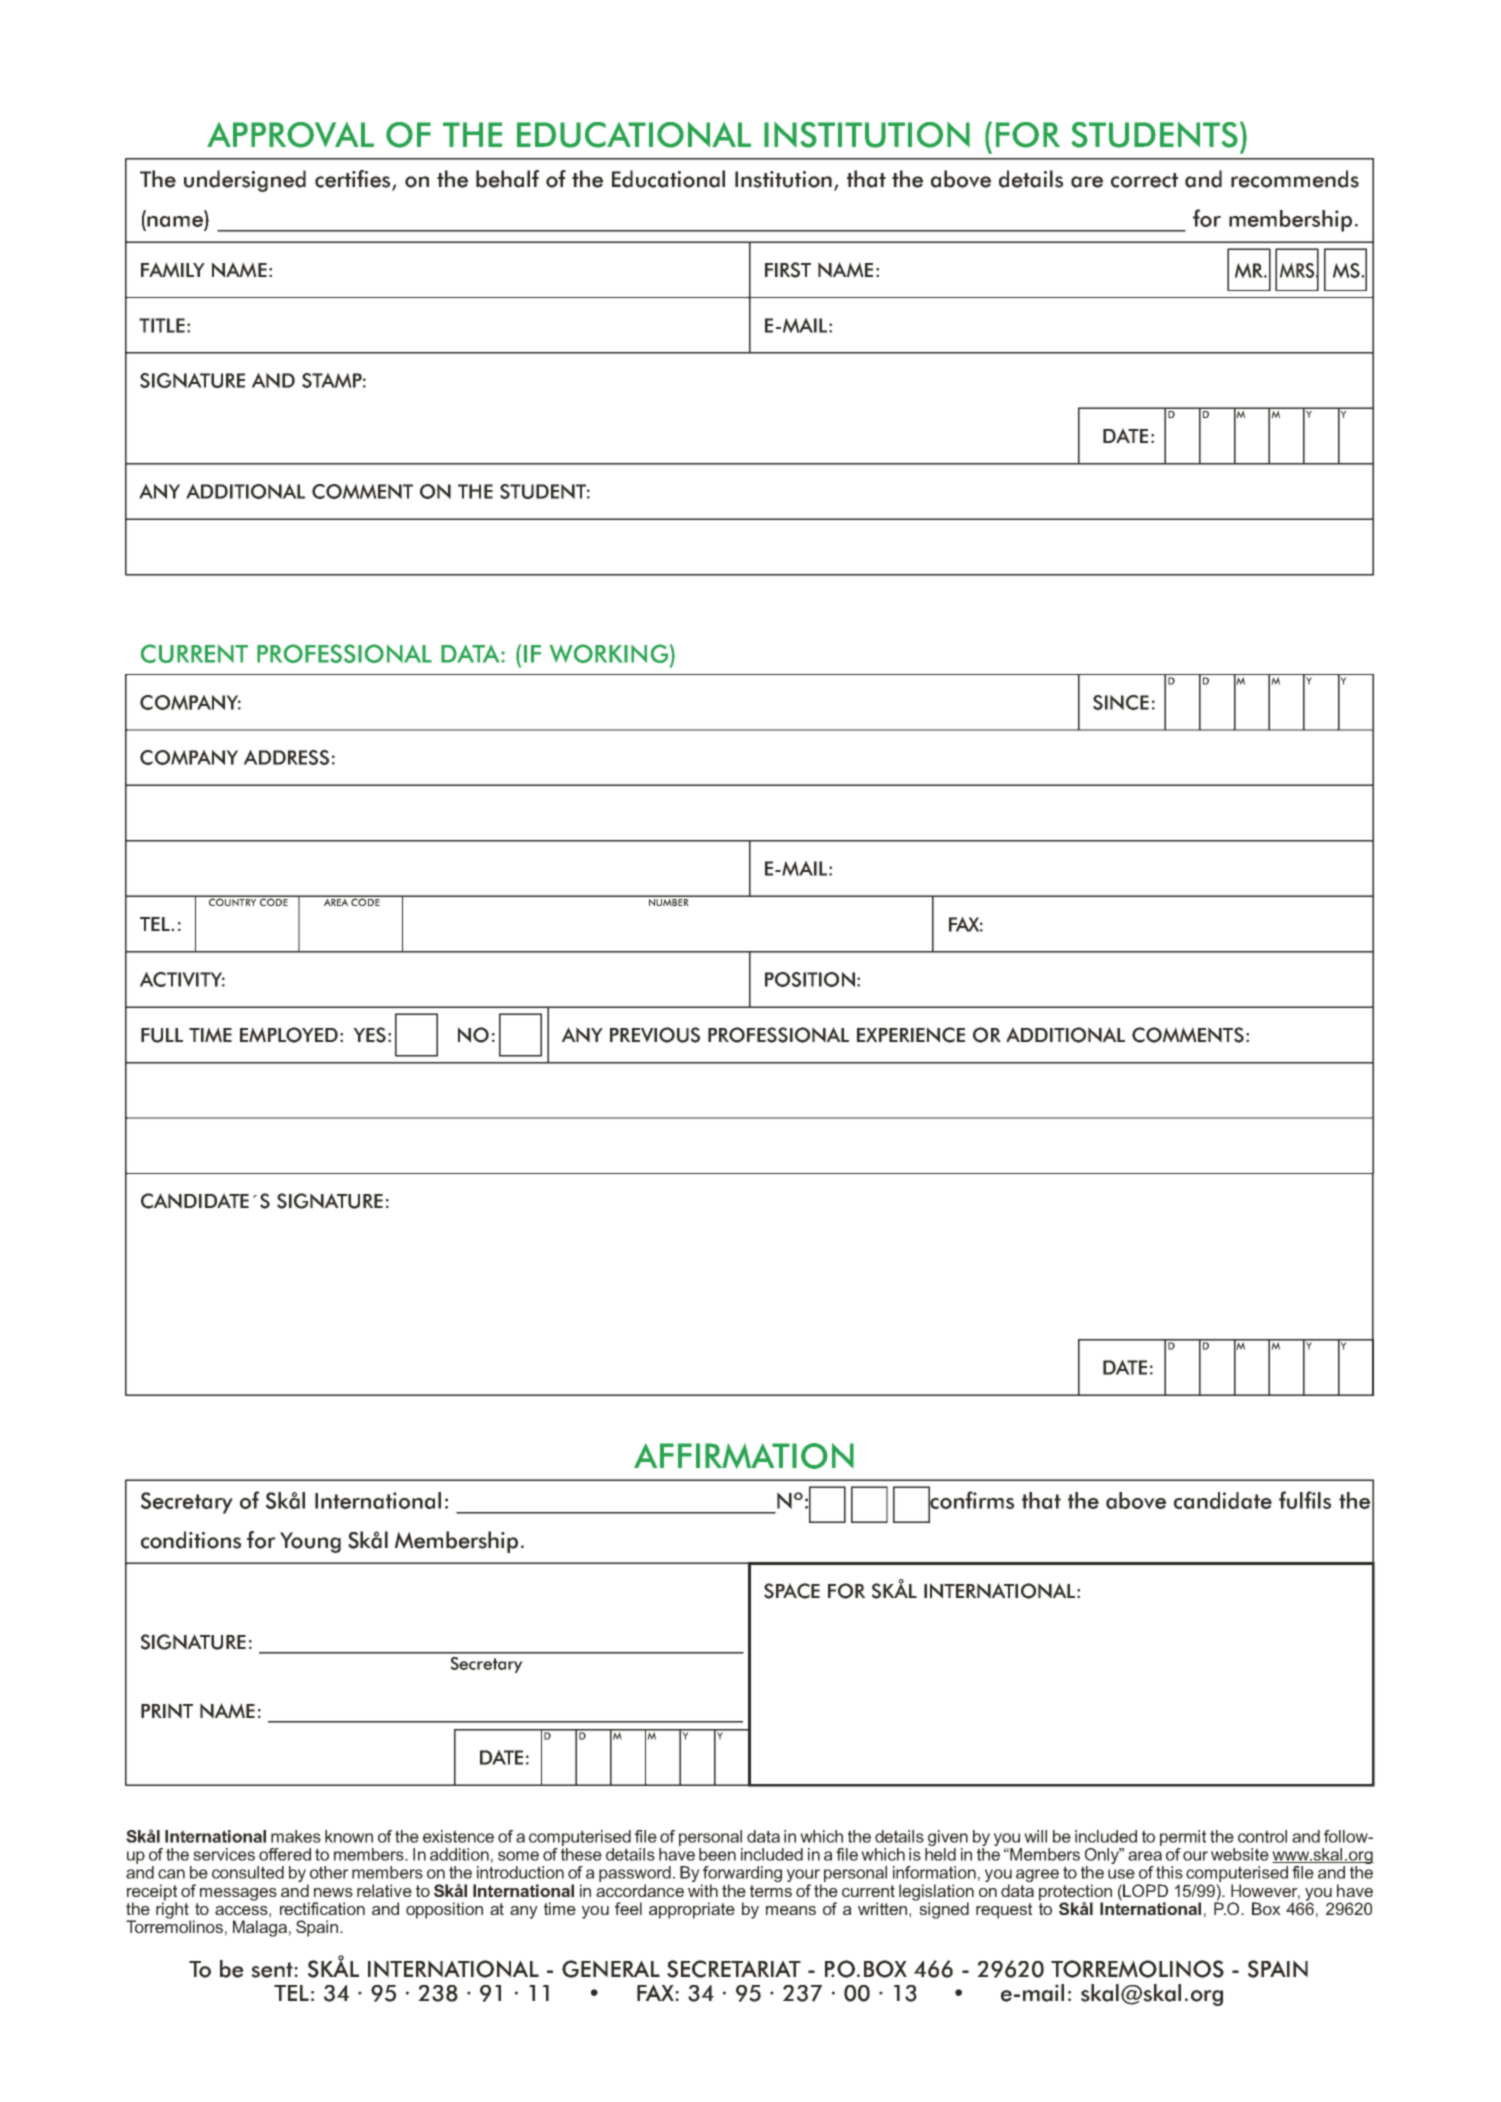 This image has width=1501, height=2102. Describe the element at coordinates (911, 1035) in the image. I see `EXPERIENCE` at that location.
